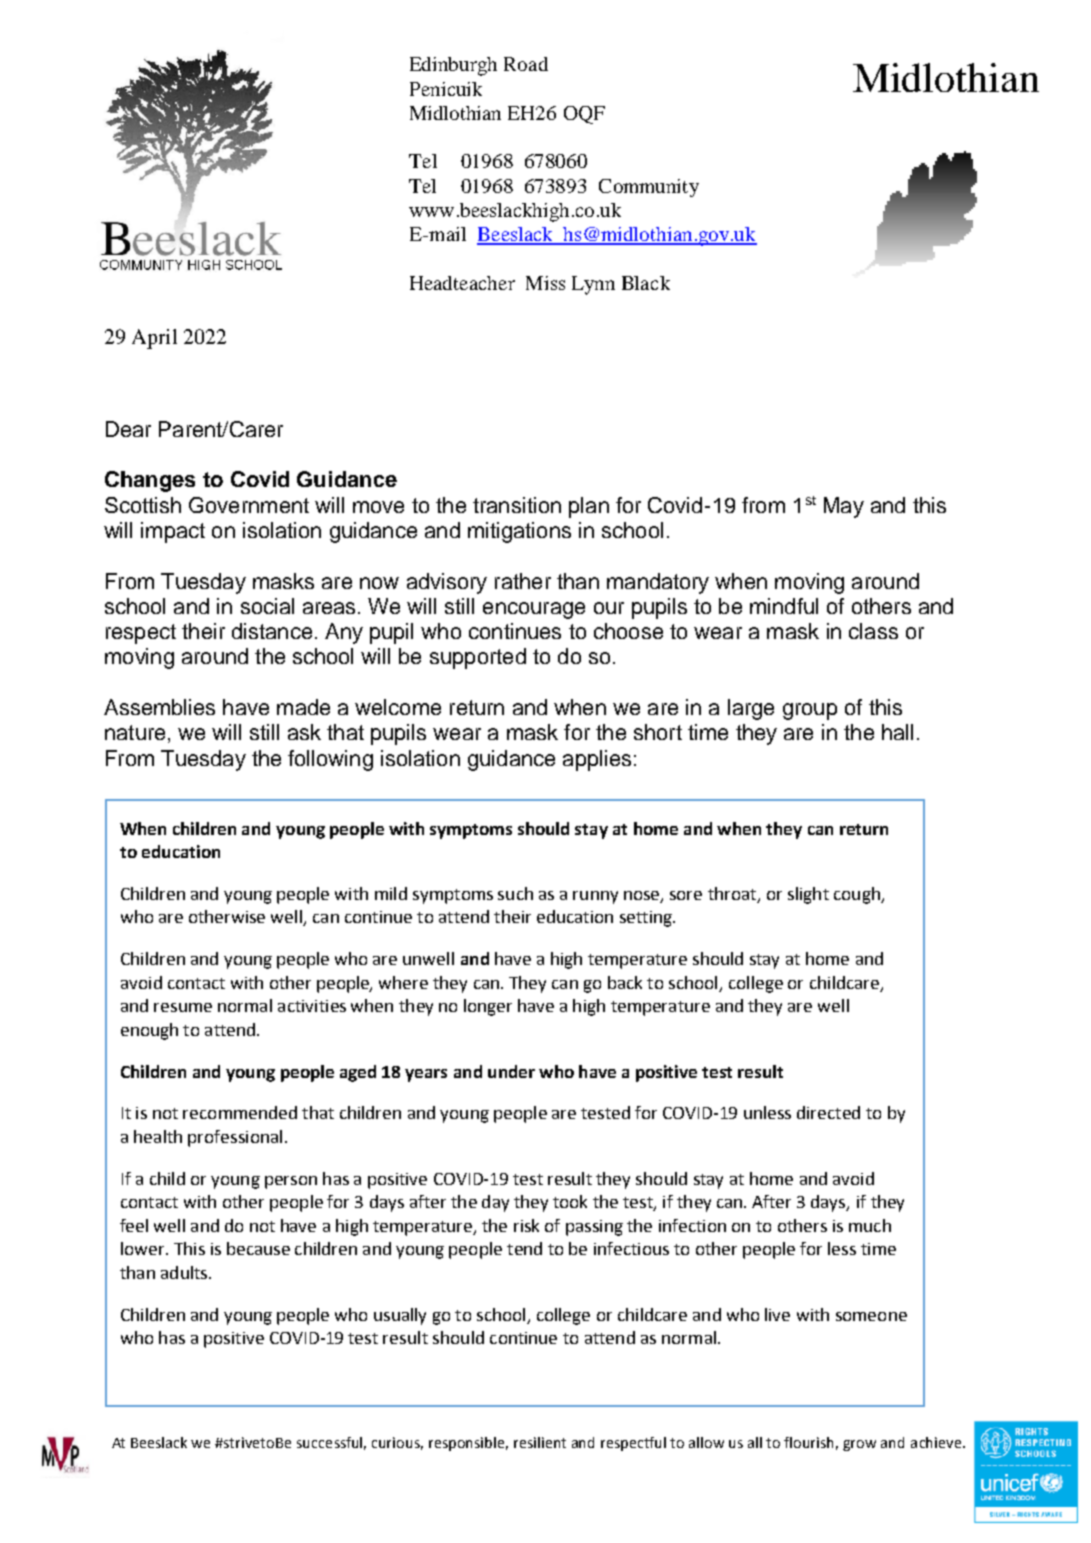 This screenshot has height=1543, width=1091. I want to click on group, so click(810, 711).
